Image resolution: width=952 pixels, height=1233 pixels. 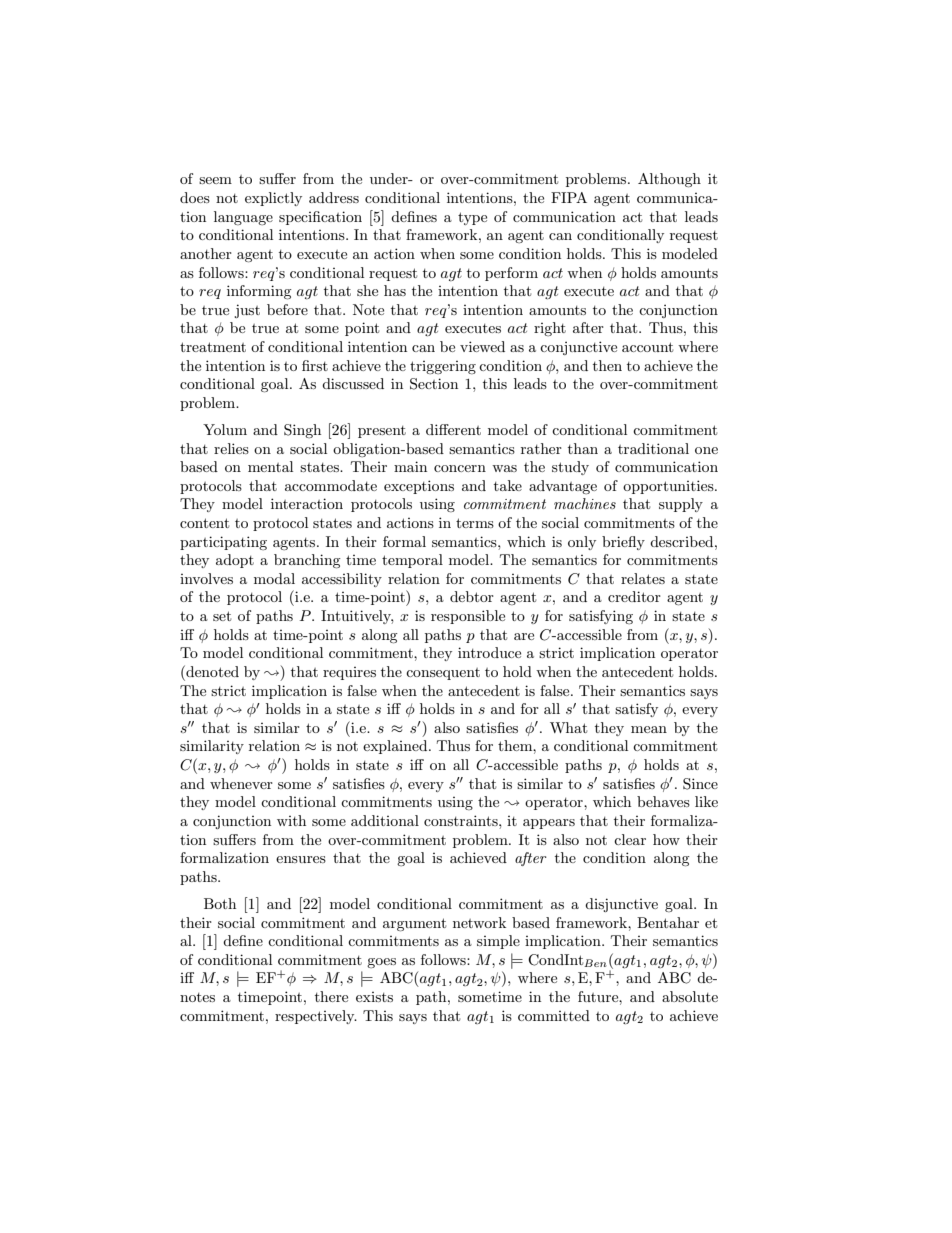 I want to click on exists, so click(x=374, y=997).
